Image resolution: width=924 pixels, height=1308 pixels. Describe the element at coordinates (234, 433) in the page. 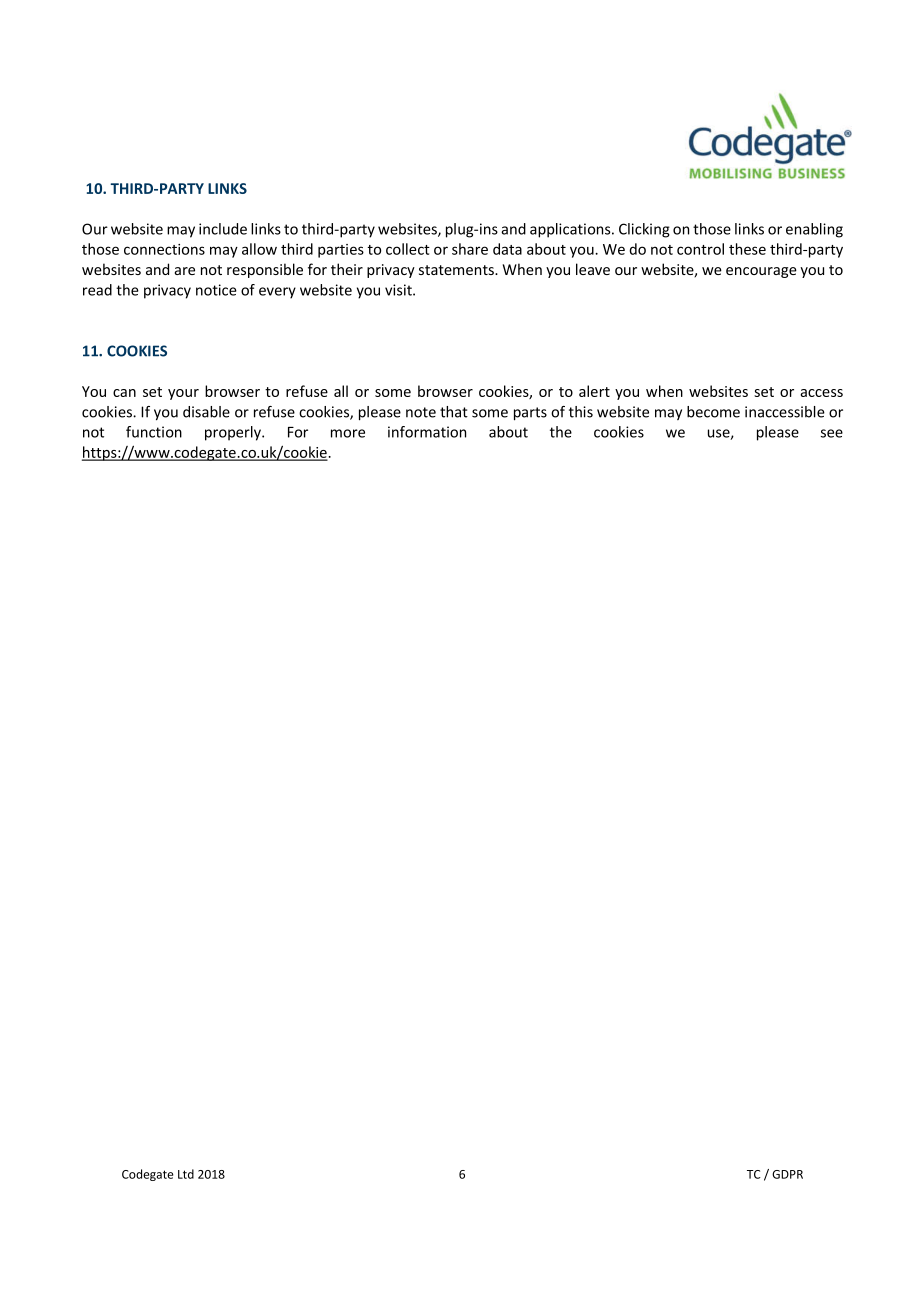

I see `properly` at that location.
